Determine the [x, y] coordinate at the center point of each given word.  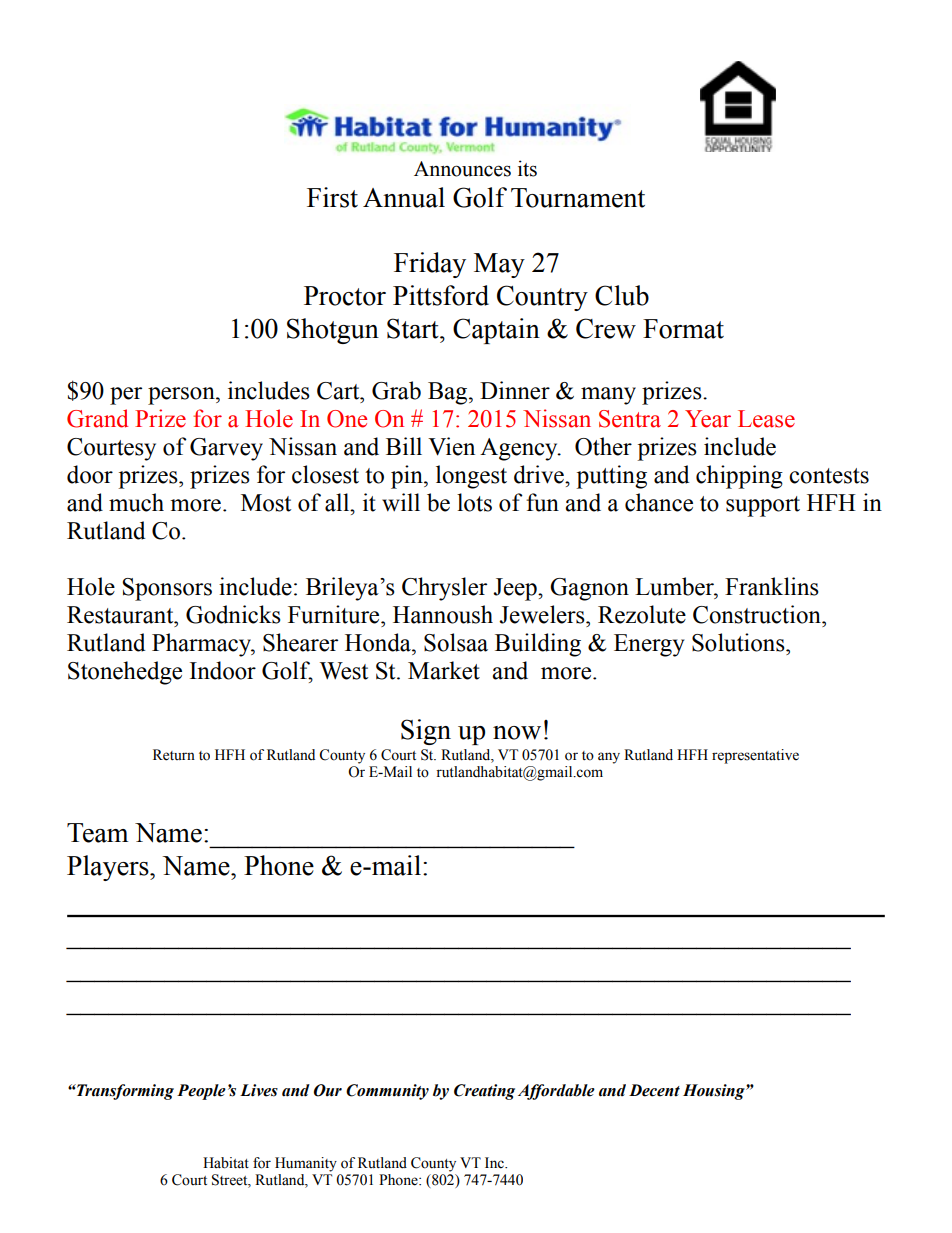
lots [474, 502]
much [136, 502]
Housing [715, 1092]
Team [97, 833]
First [332, 197]
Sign [426, 732]
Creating [484, 1092]
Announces [462, 169]
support [763, 506]
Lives [259, 1090]
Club [622, 295]
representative [755, 756]
